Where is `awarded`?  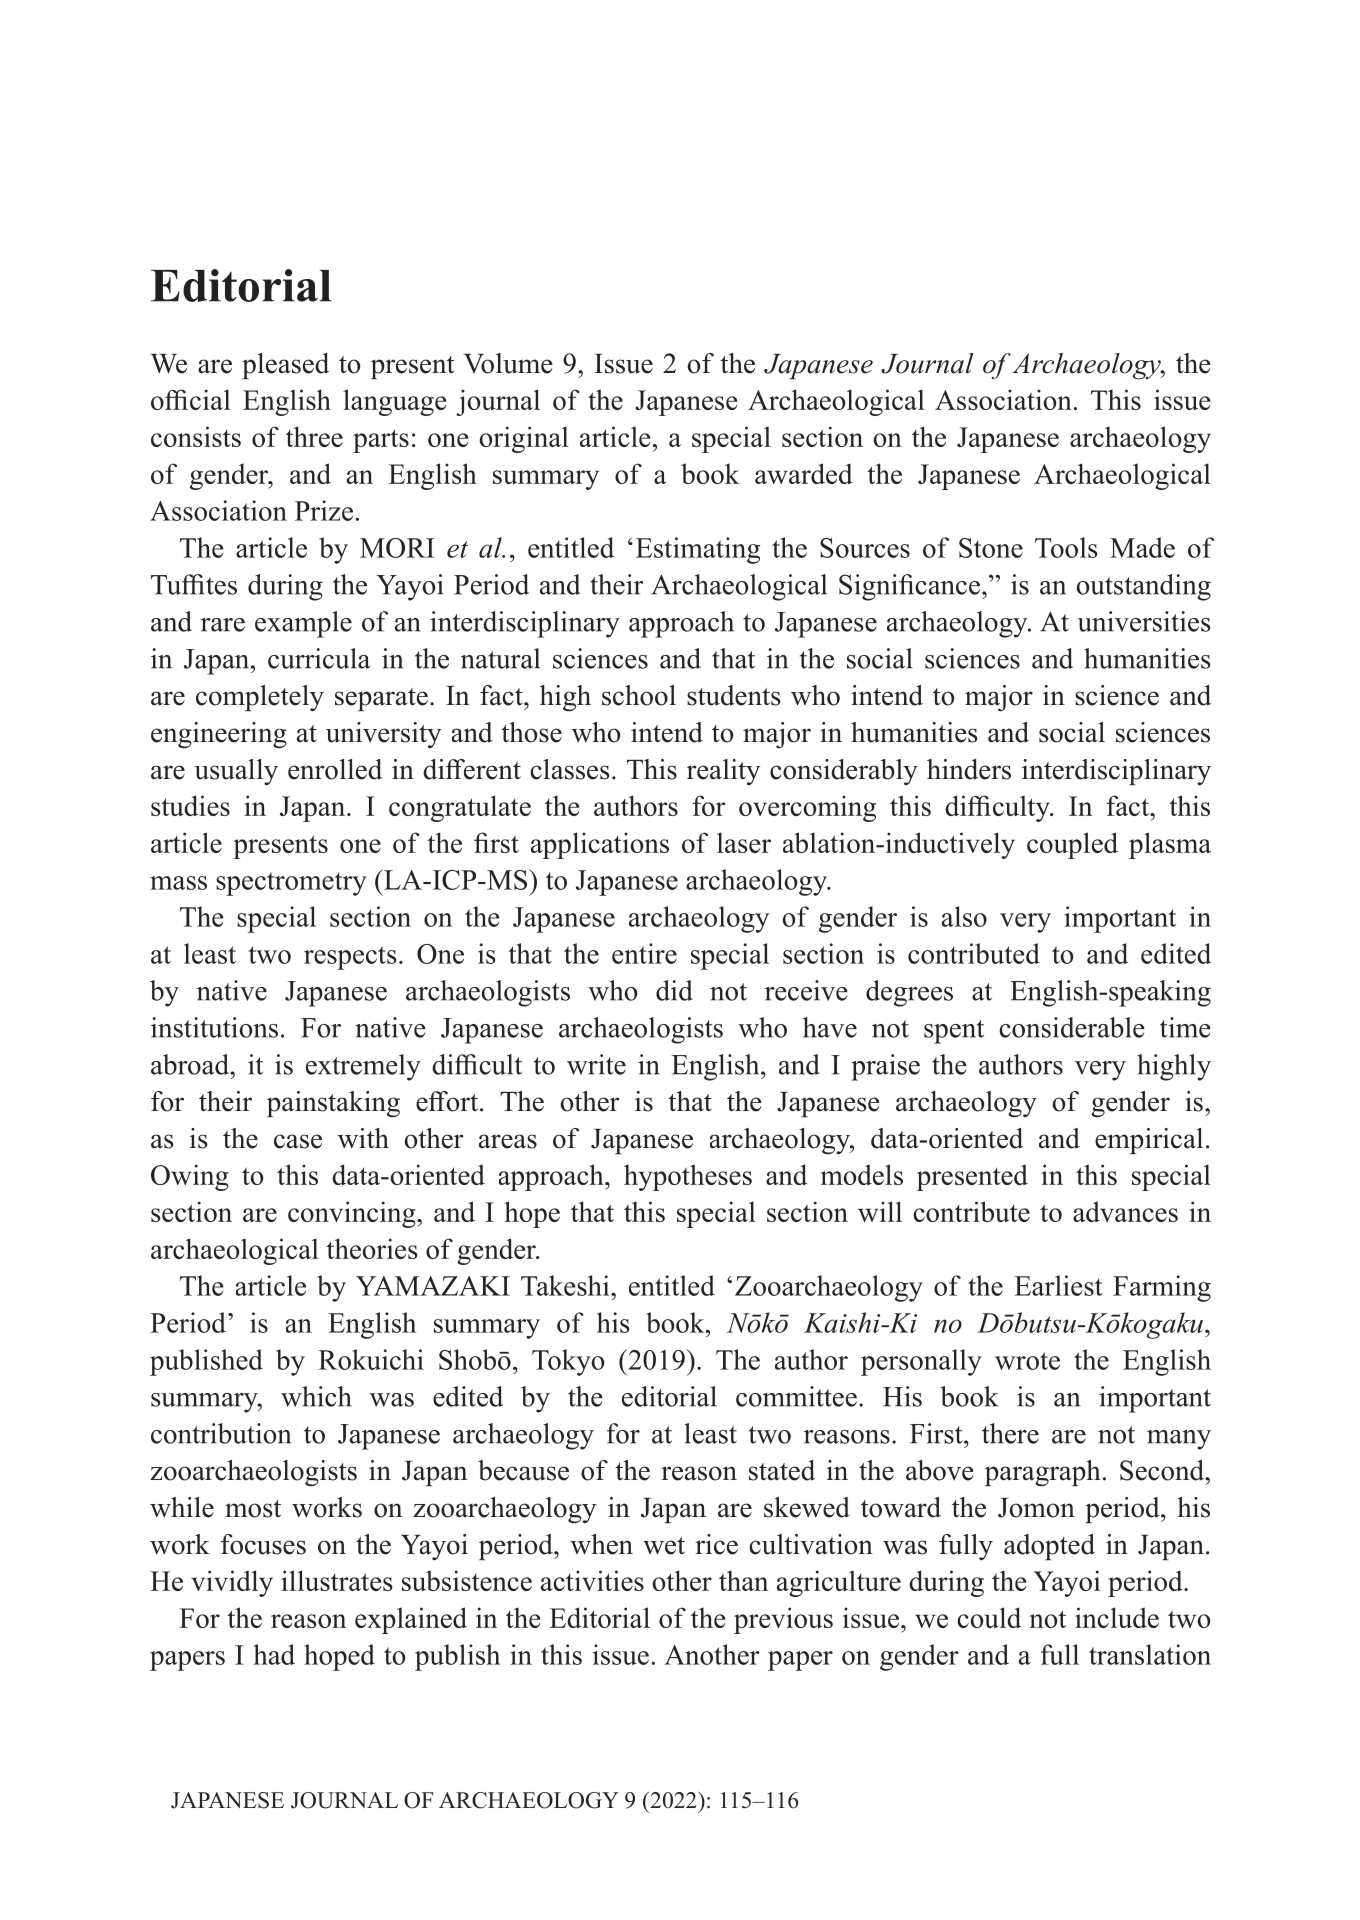
awarded is located at coordinates (804, 473).
